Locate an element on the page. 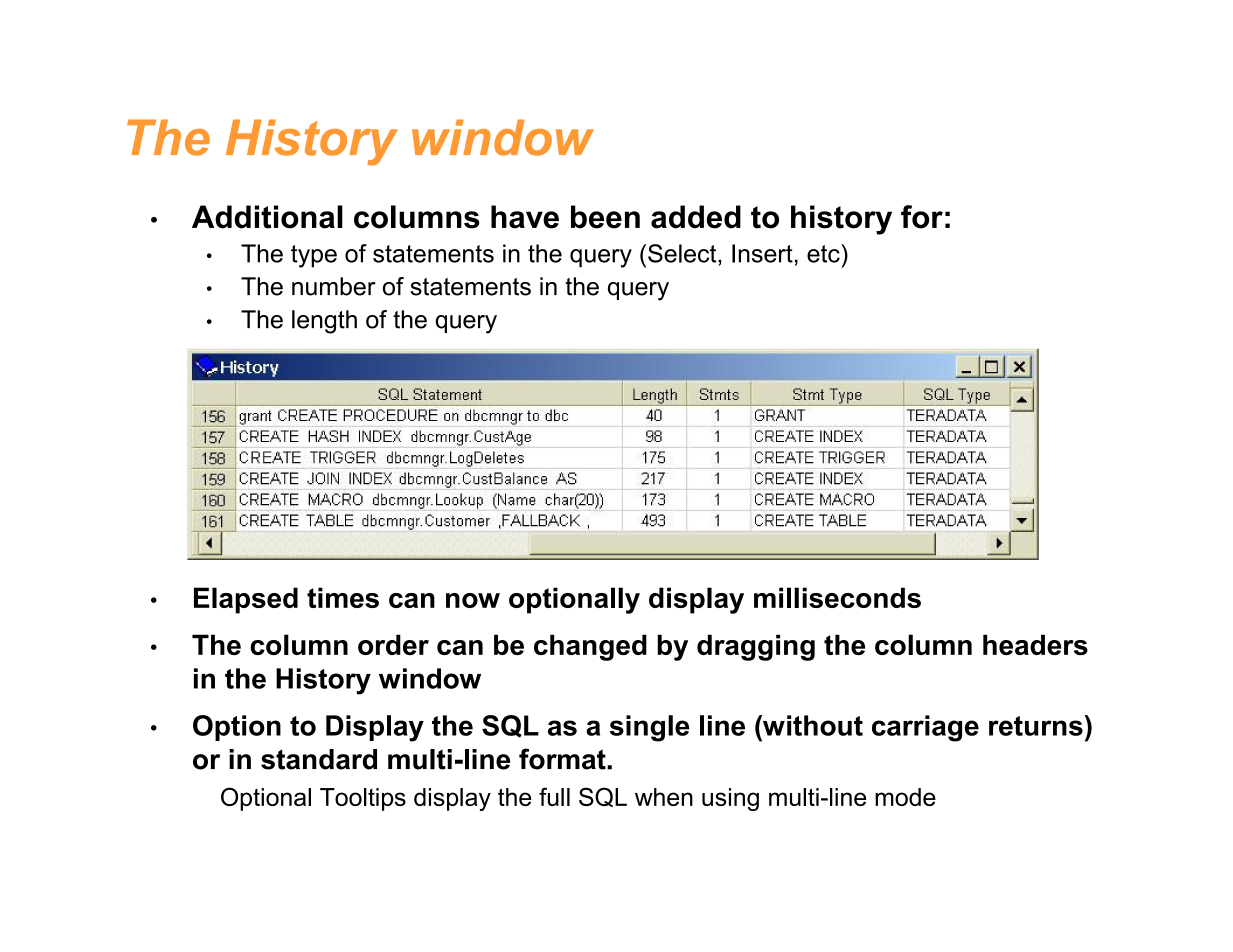 Image resolution: width=1233 pixels, height=952 pixels. been is located at coordinates (605, 217).
